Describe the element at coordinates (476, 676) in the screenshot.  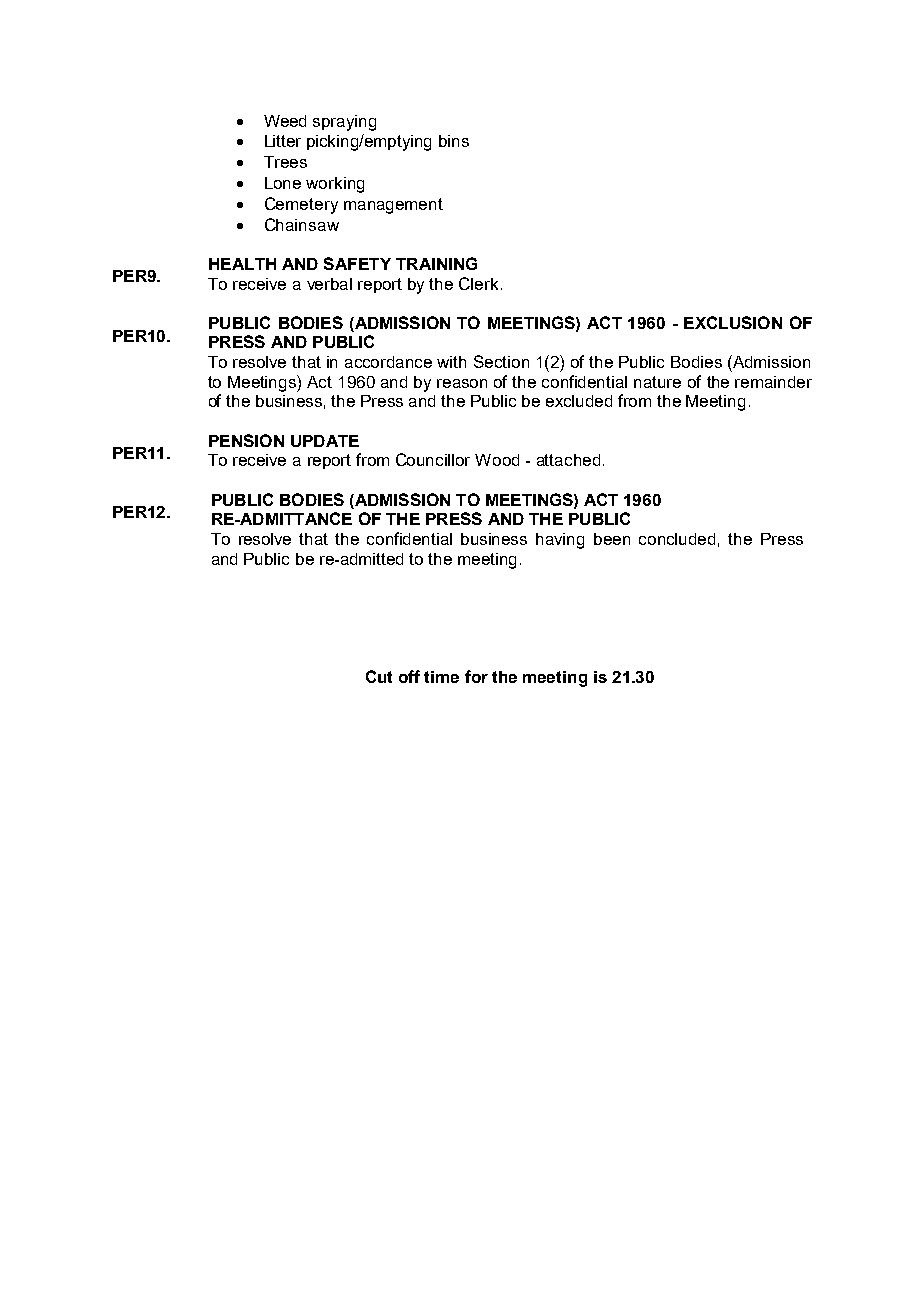
I see `for` at that location.
